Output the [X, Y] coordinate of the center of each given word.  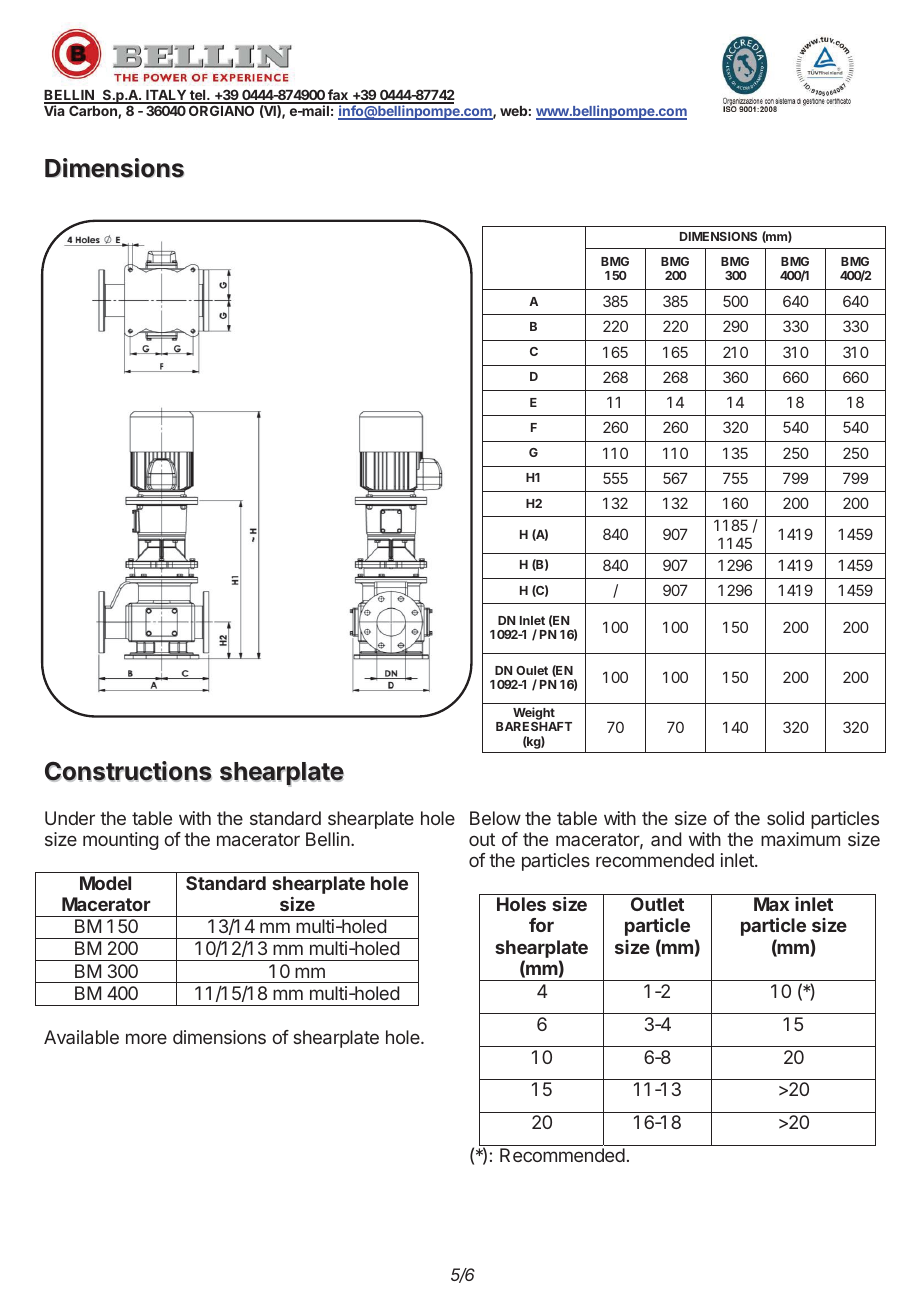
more [146, 1038]
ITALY [166, 96]
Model [105, 883]
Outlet [657, 904]
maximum [800, 839]
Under [70, 818]
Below [495, 818]
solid [785, 818]
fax [338, 96]
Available [81, 1037]
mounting [121, 841]
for [541, 925]
